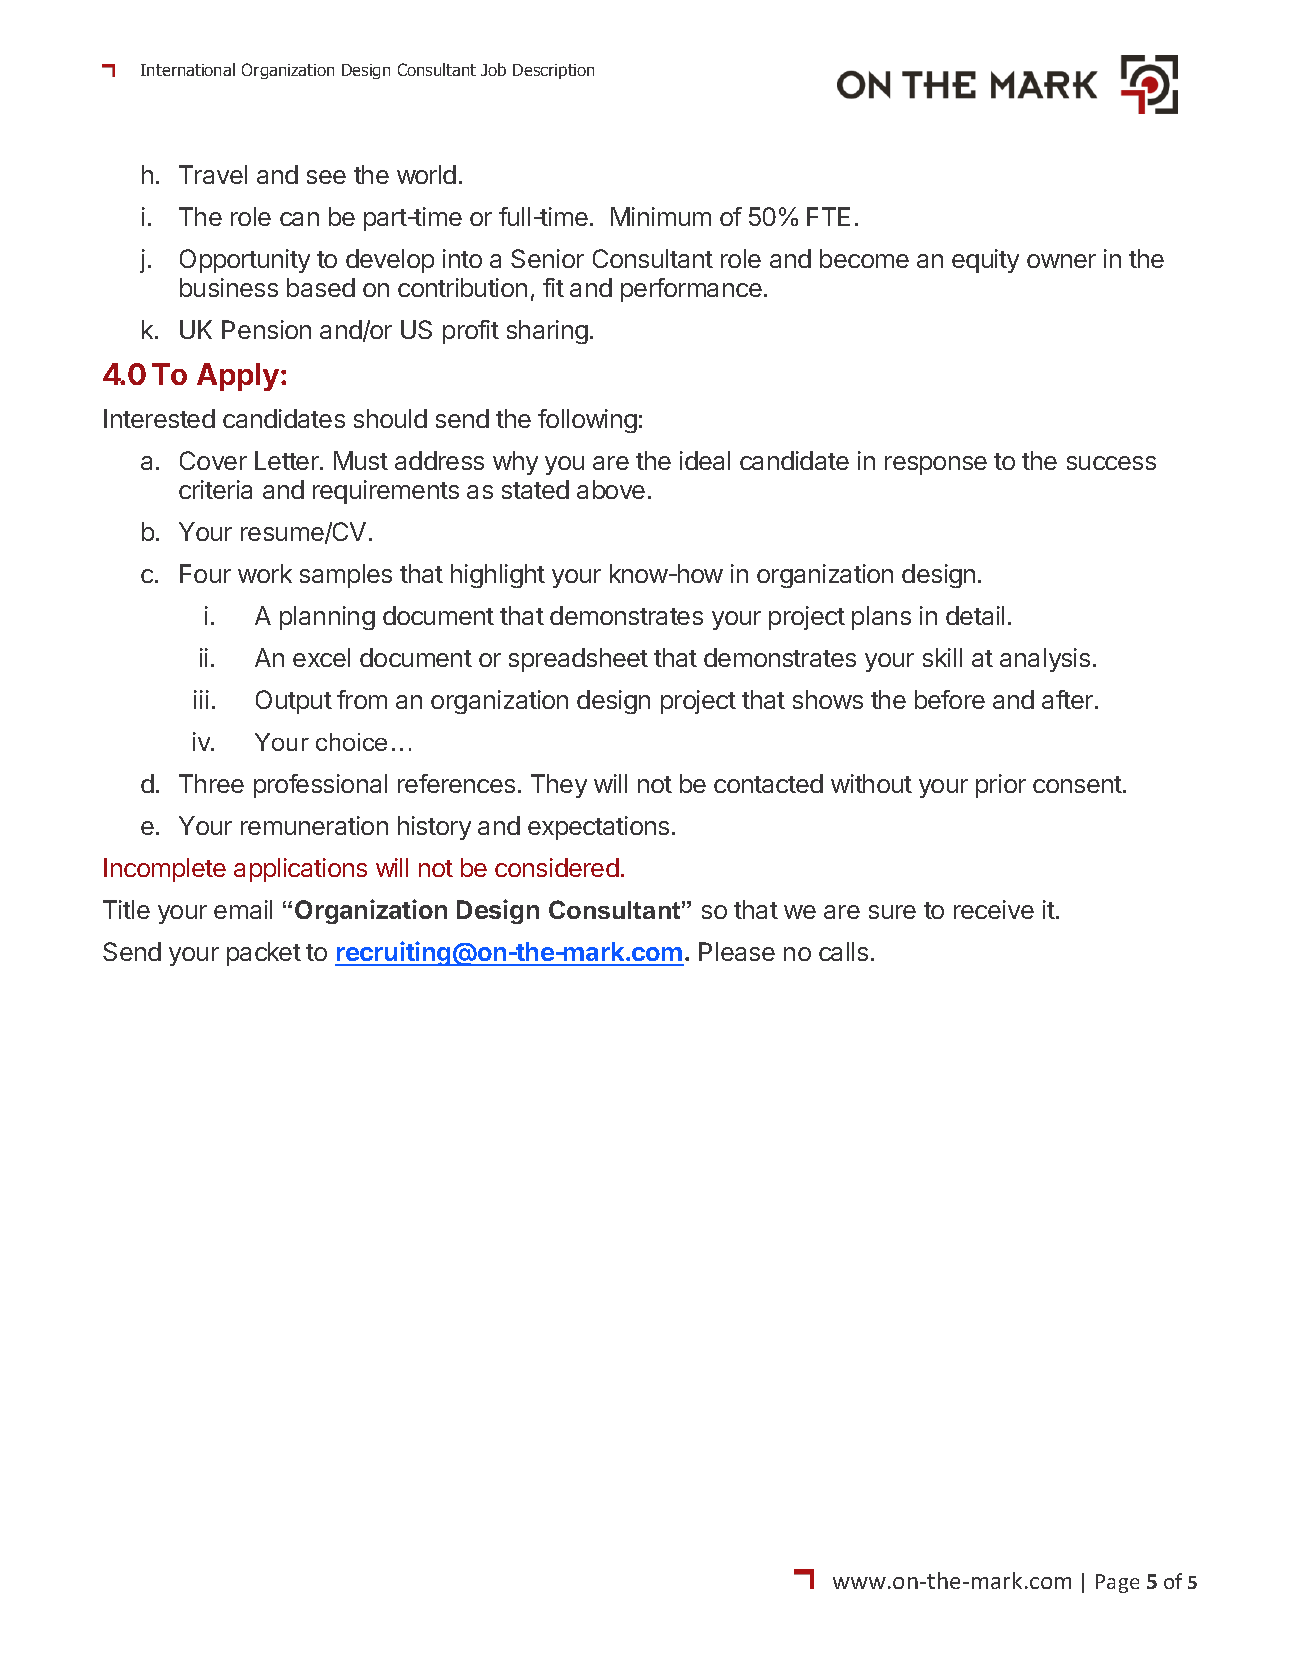  Describe the element at coordinates (243, 909) in the document. I see `email` at that location.
